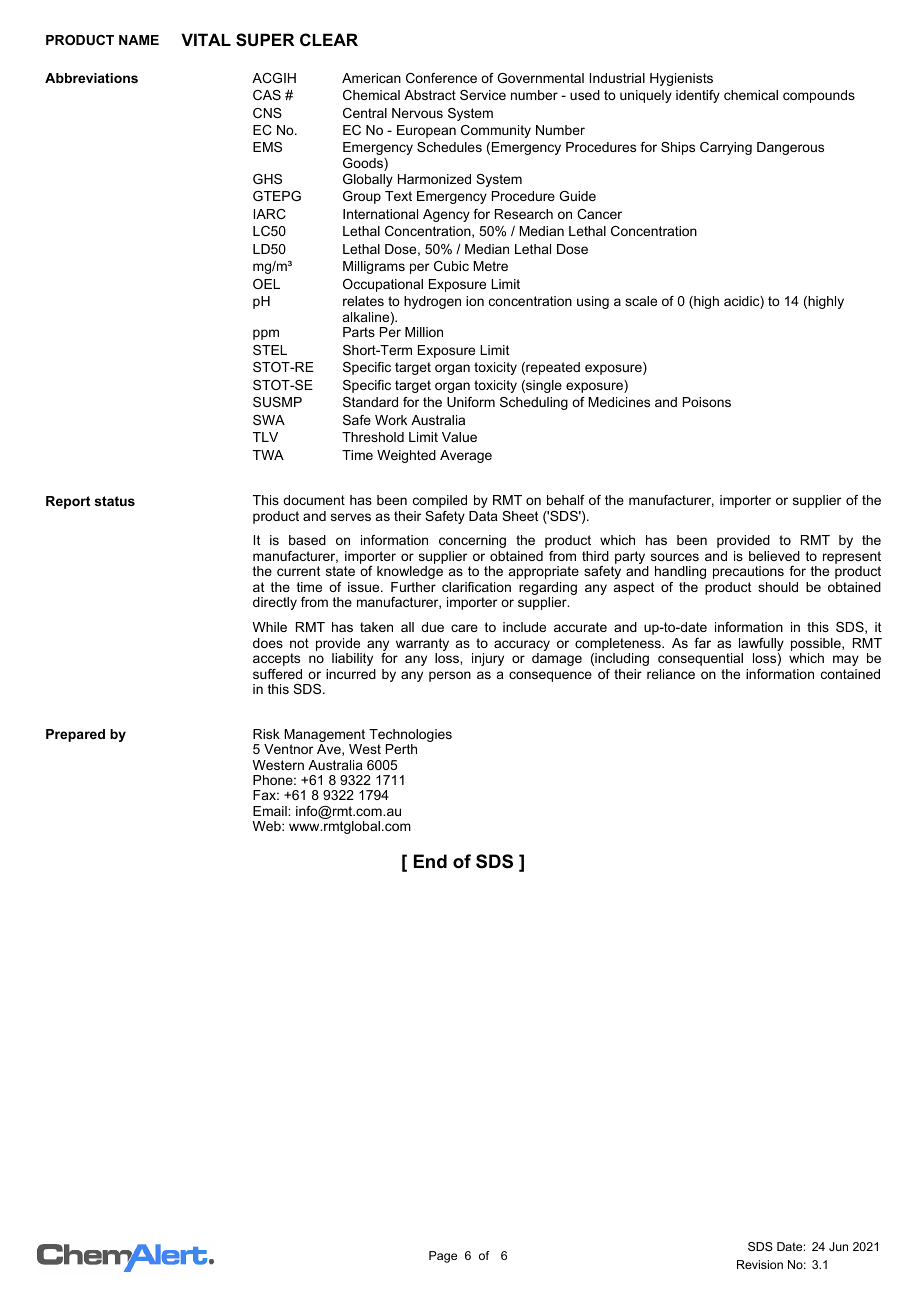  I want to click on NAME, so click(139, 40).
